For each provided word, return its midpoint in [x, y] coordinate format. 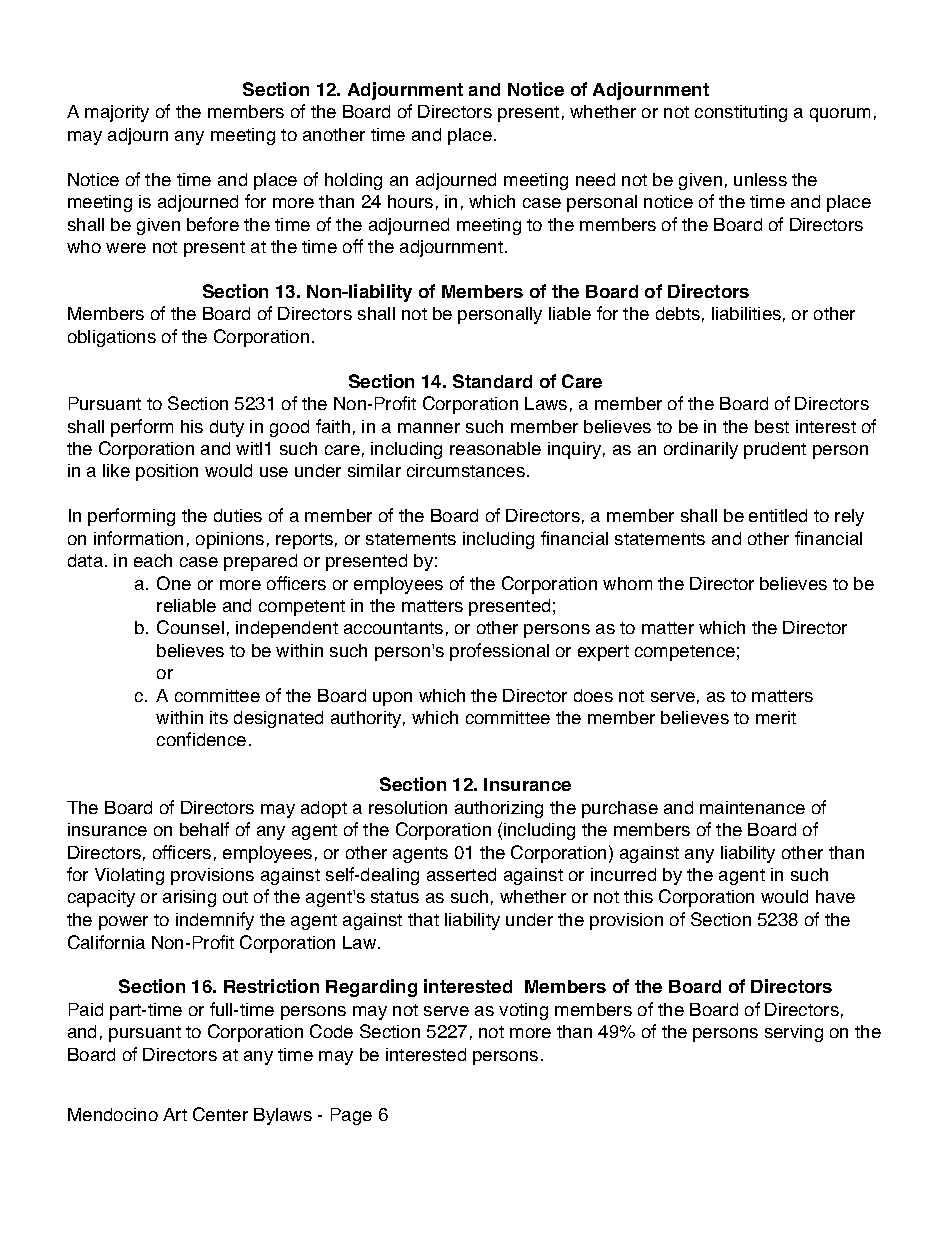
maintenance [752, 807]
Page [351, 1116]
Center [220, 1114]
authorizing [499, 809]
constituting [741, 113]
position [167, 472]
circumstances [466, 470]
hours [410, 201]
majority [117, 113]
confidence [201, 739]
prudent [775, 450]
